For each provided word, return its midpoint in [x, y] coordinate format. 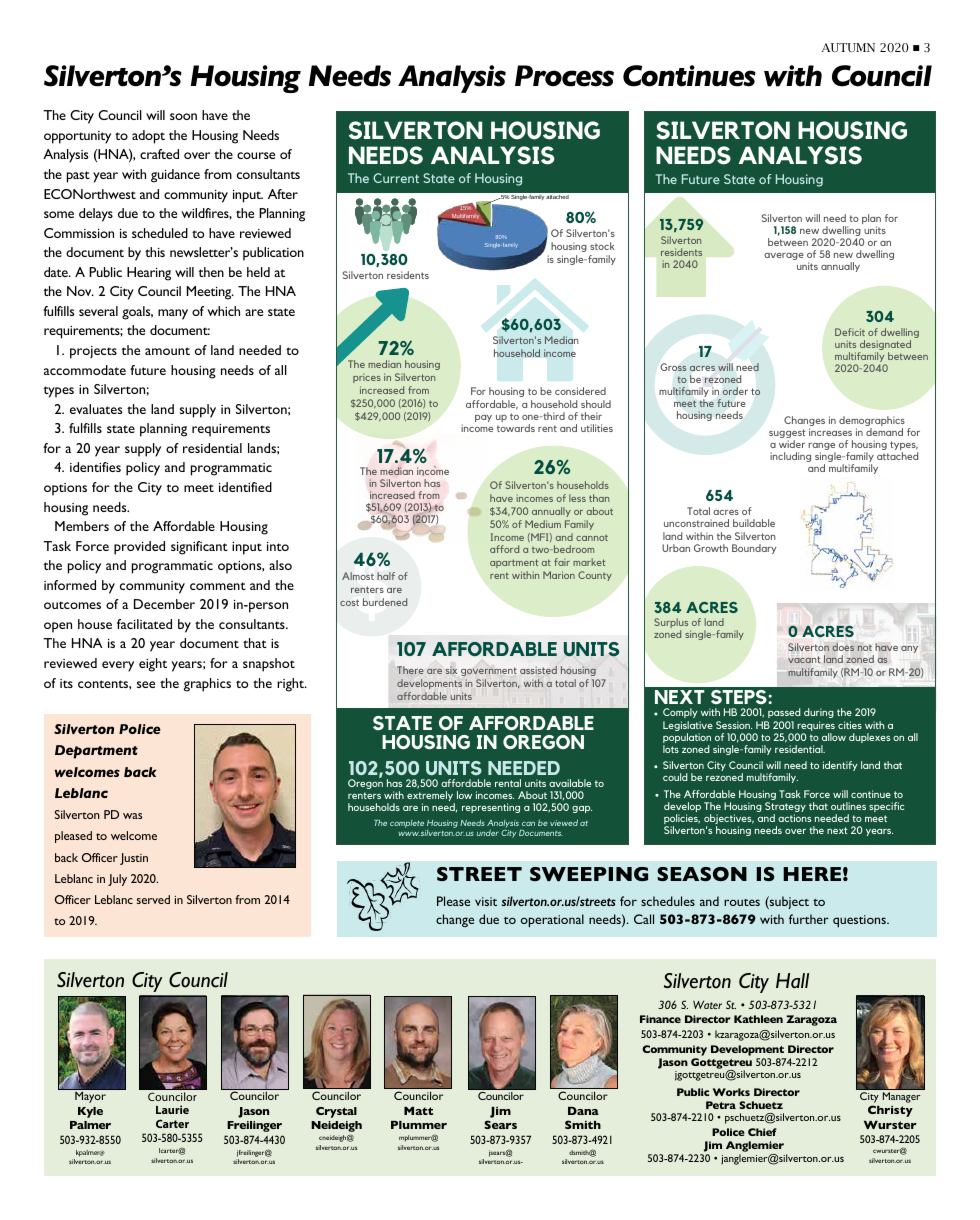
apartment [514, 563]
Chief [762, 1132]
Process [564, 76]
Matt [418, 1111]
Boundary [754, 549]
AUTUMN [848, 47]
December [164, 604]
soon [183, 116]
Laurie [172, 1109]
